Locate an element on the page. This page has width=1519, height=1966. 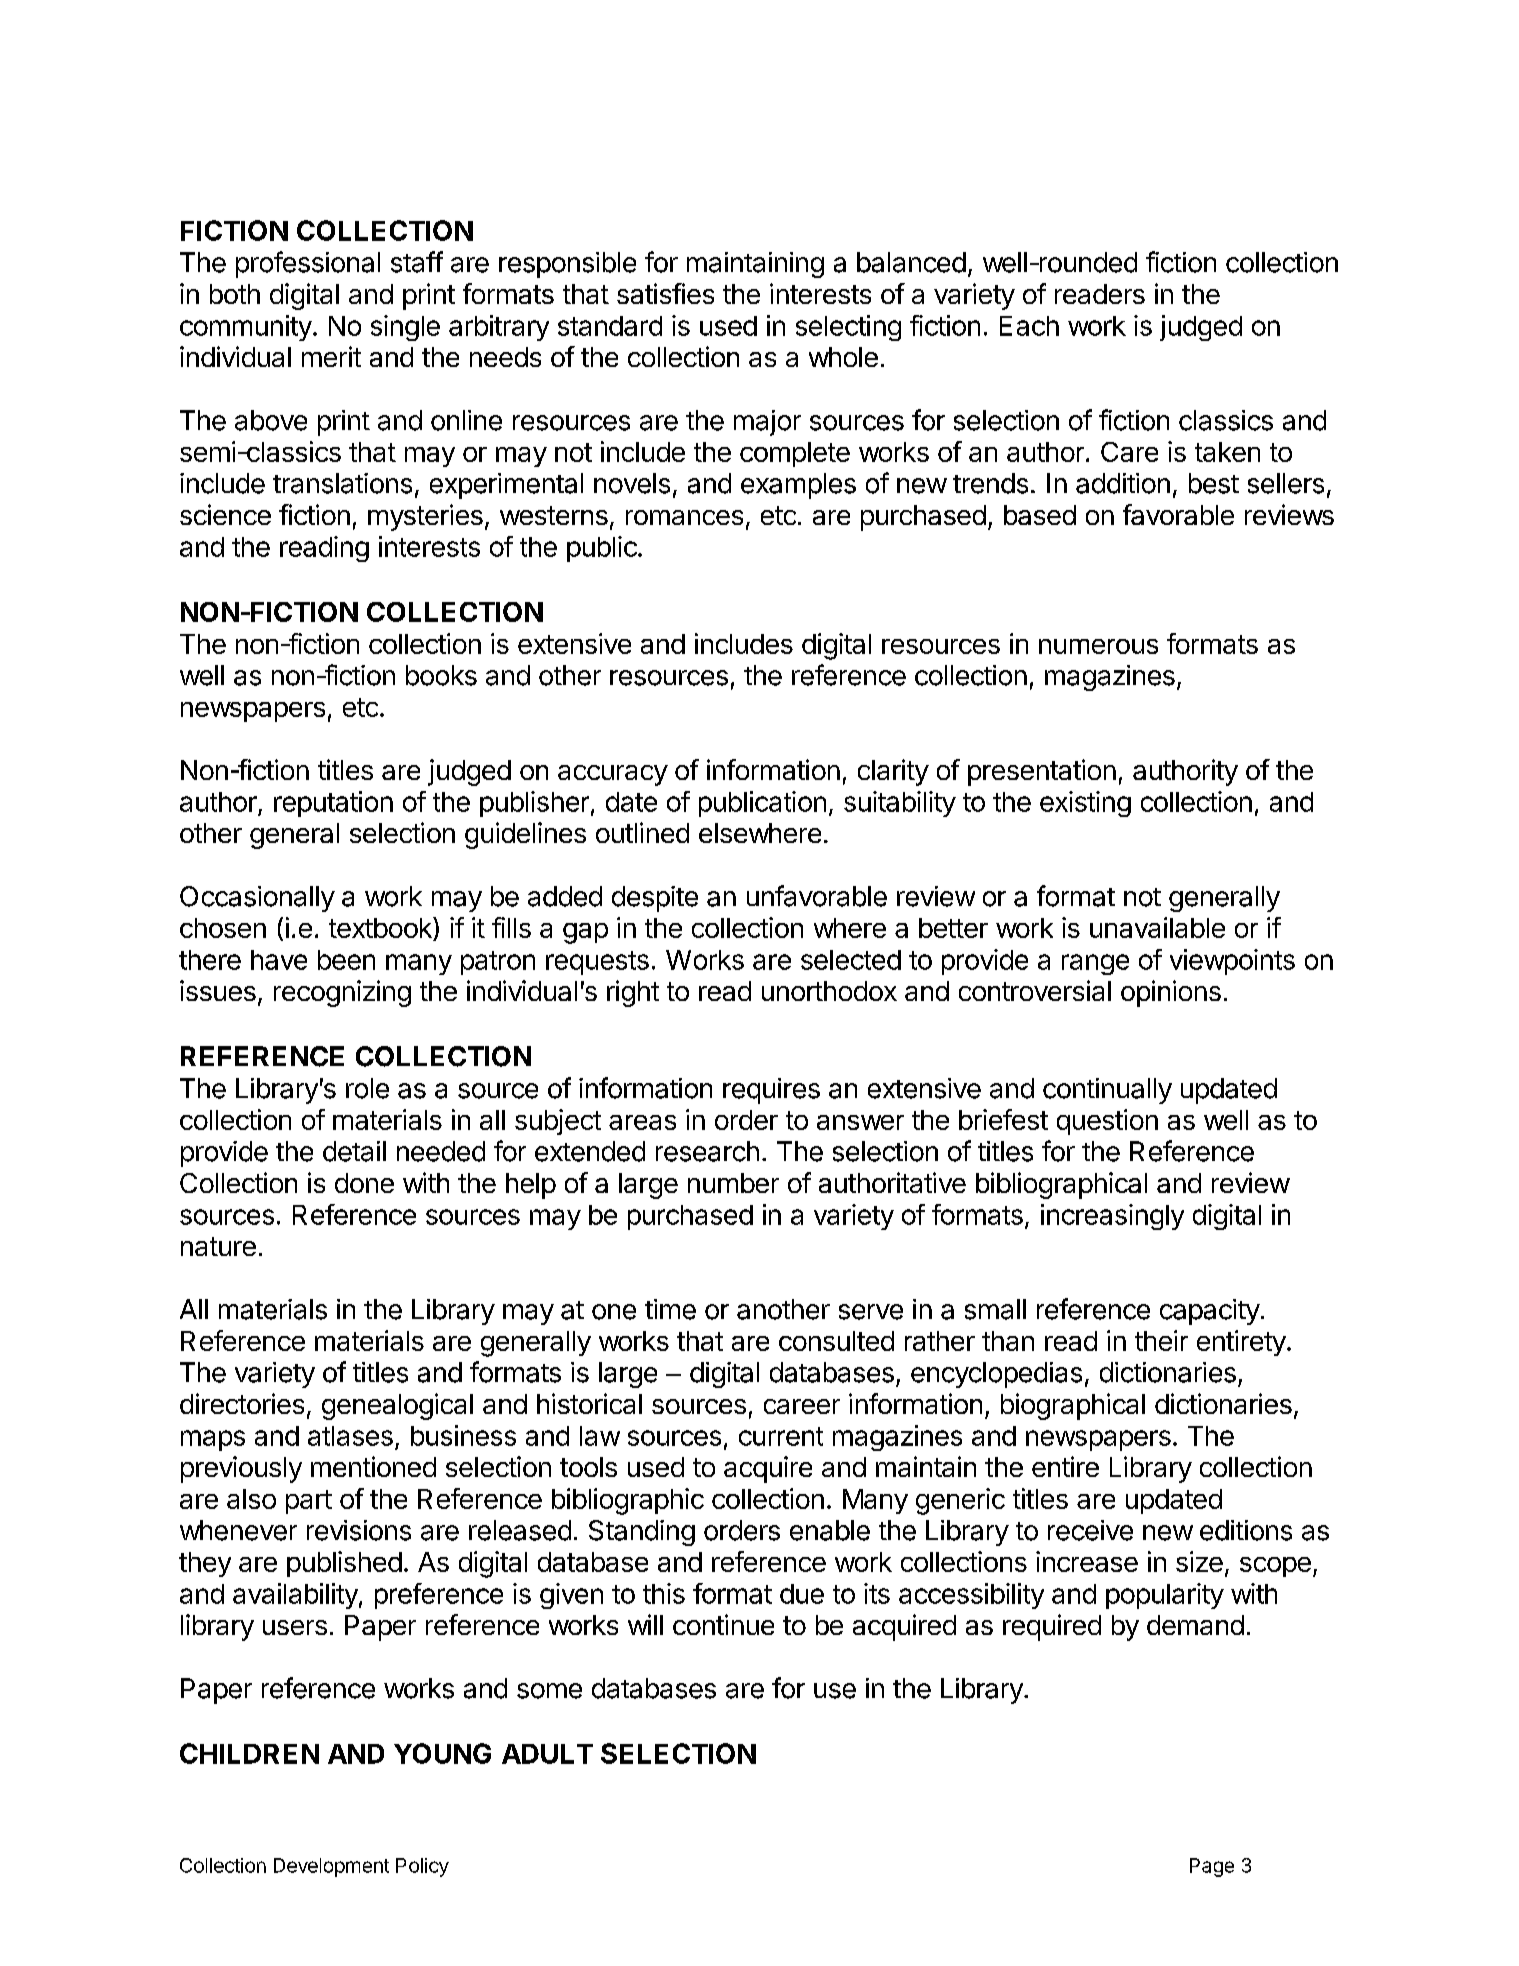
Page is located at coordinates (1212, 1867).
